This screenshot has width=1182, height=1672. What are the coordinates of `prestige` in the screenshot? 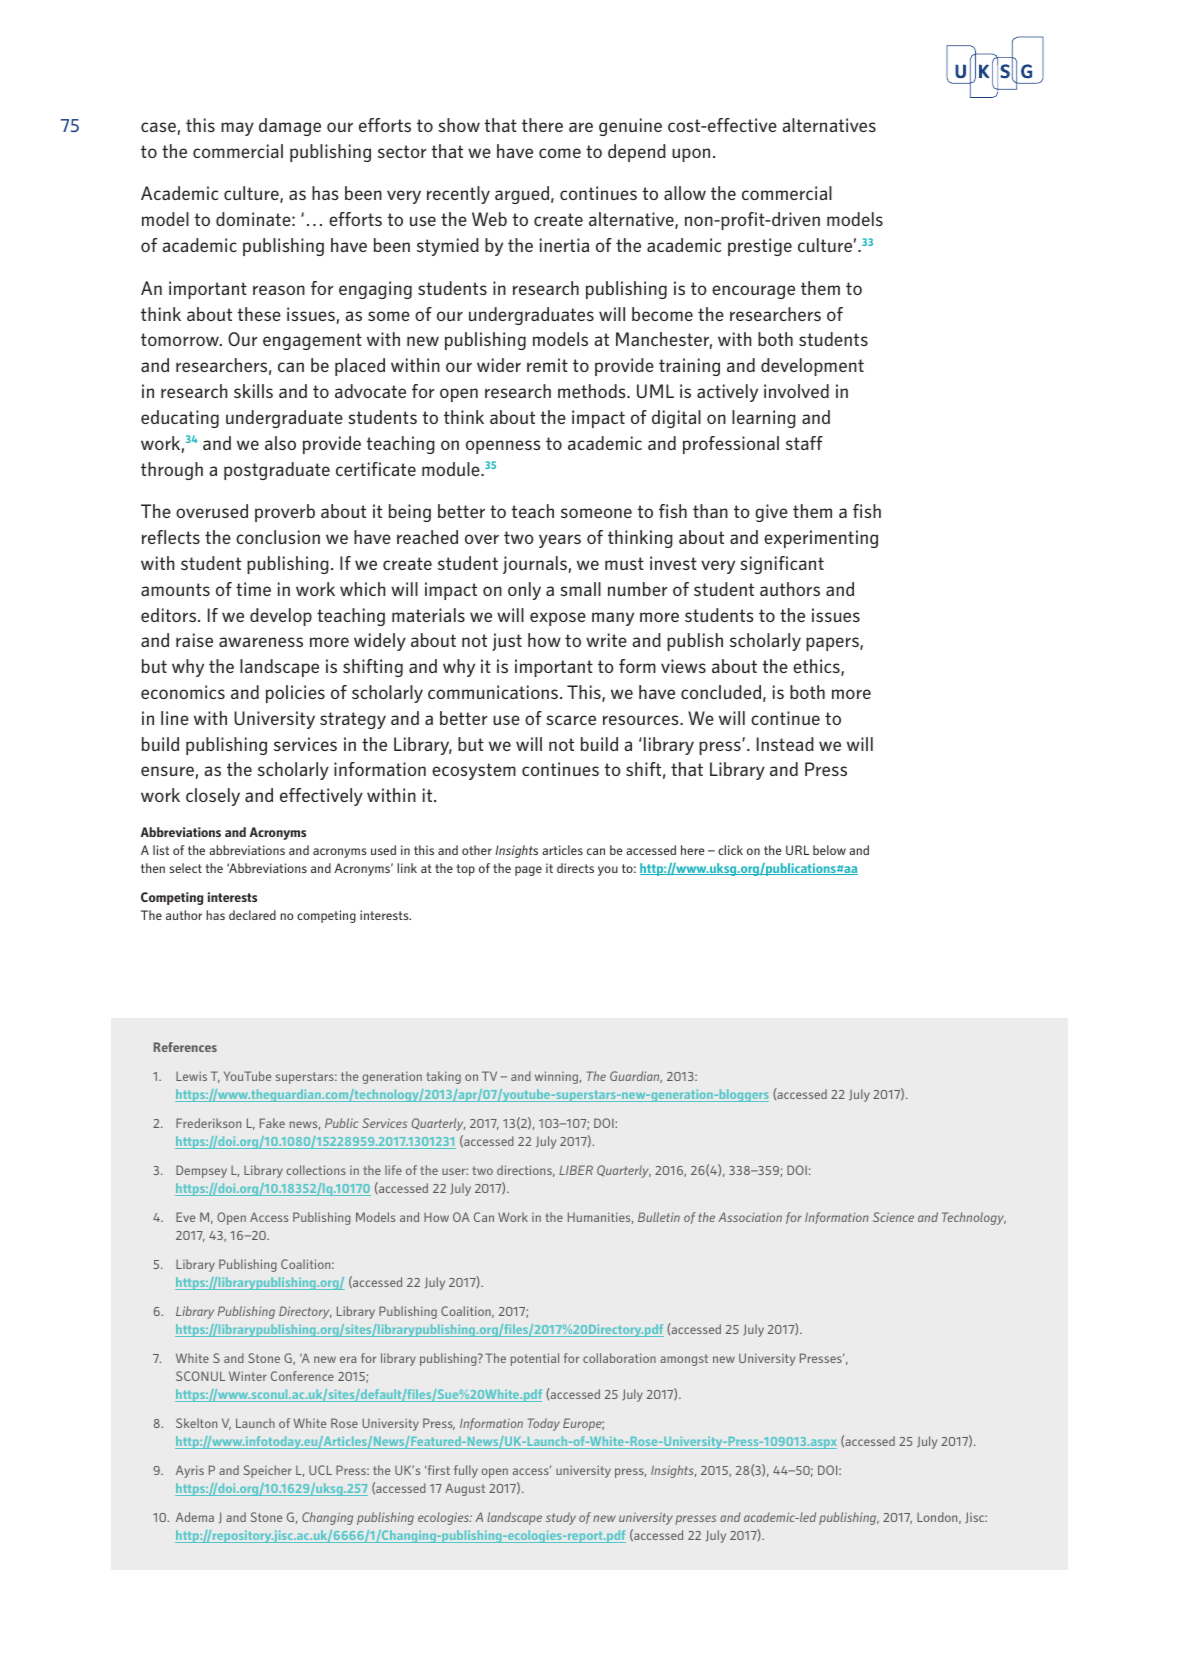 It's located at (760, 247).
